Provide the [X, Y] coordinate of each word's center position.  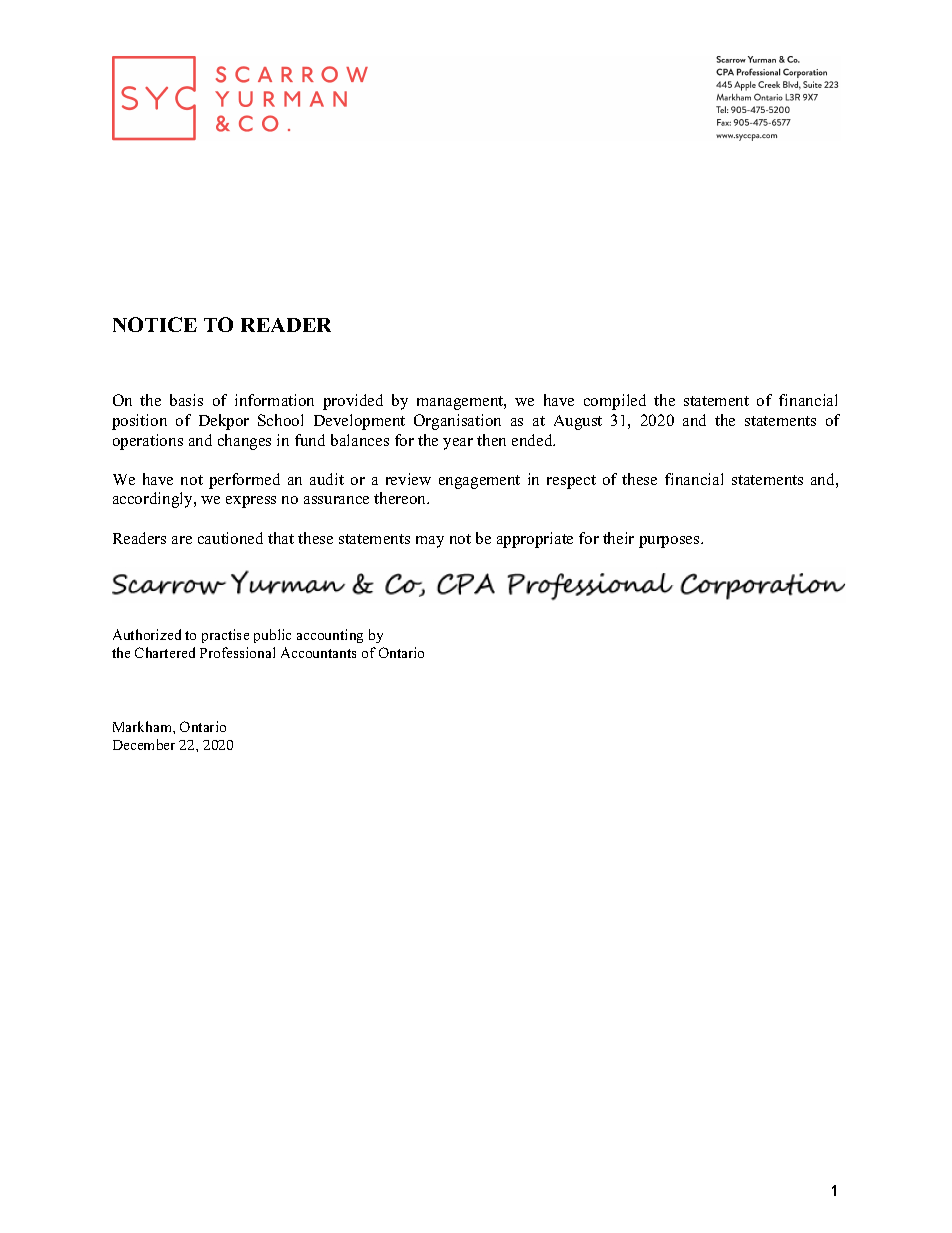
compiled [615, 402]
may [430, 542]
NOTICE [155, 324]
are [182, 540]
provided [353, 402]
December [144, 744]
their [618, 538]
